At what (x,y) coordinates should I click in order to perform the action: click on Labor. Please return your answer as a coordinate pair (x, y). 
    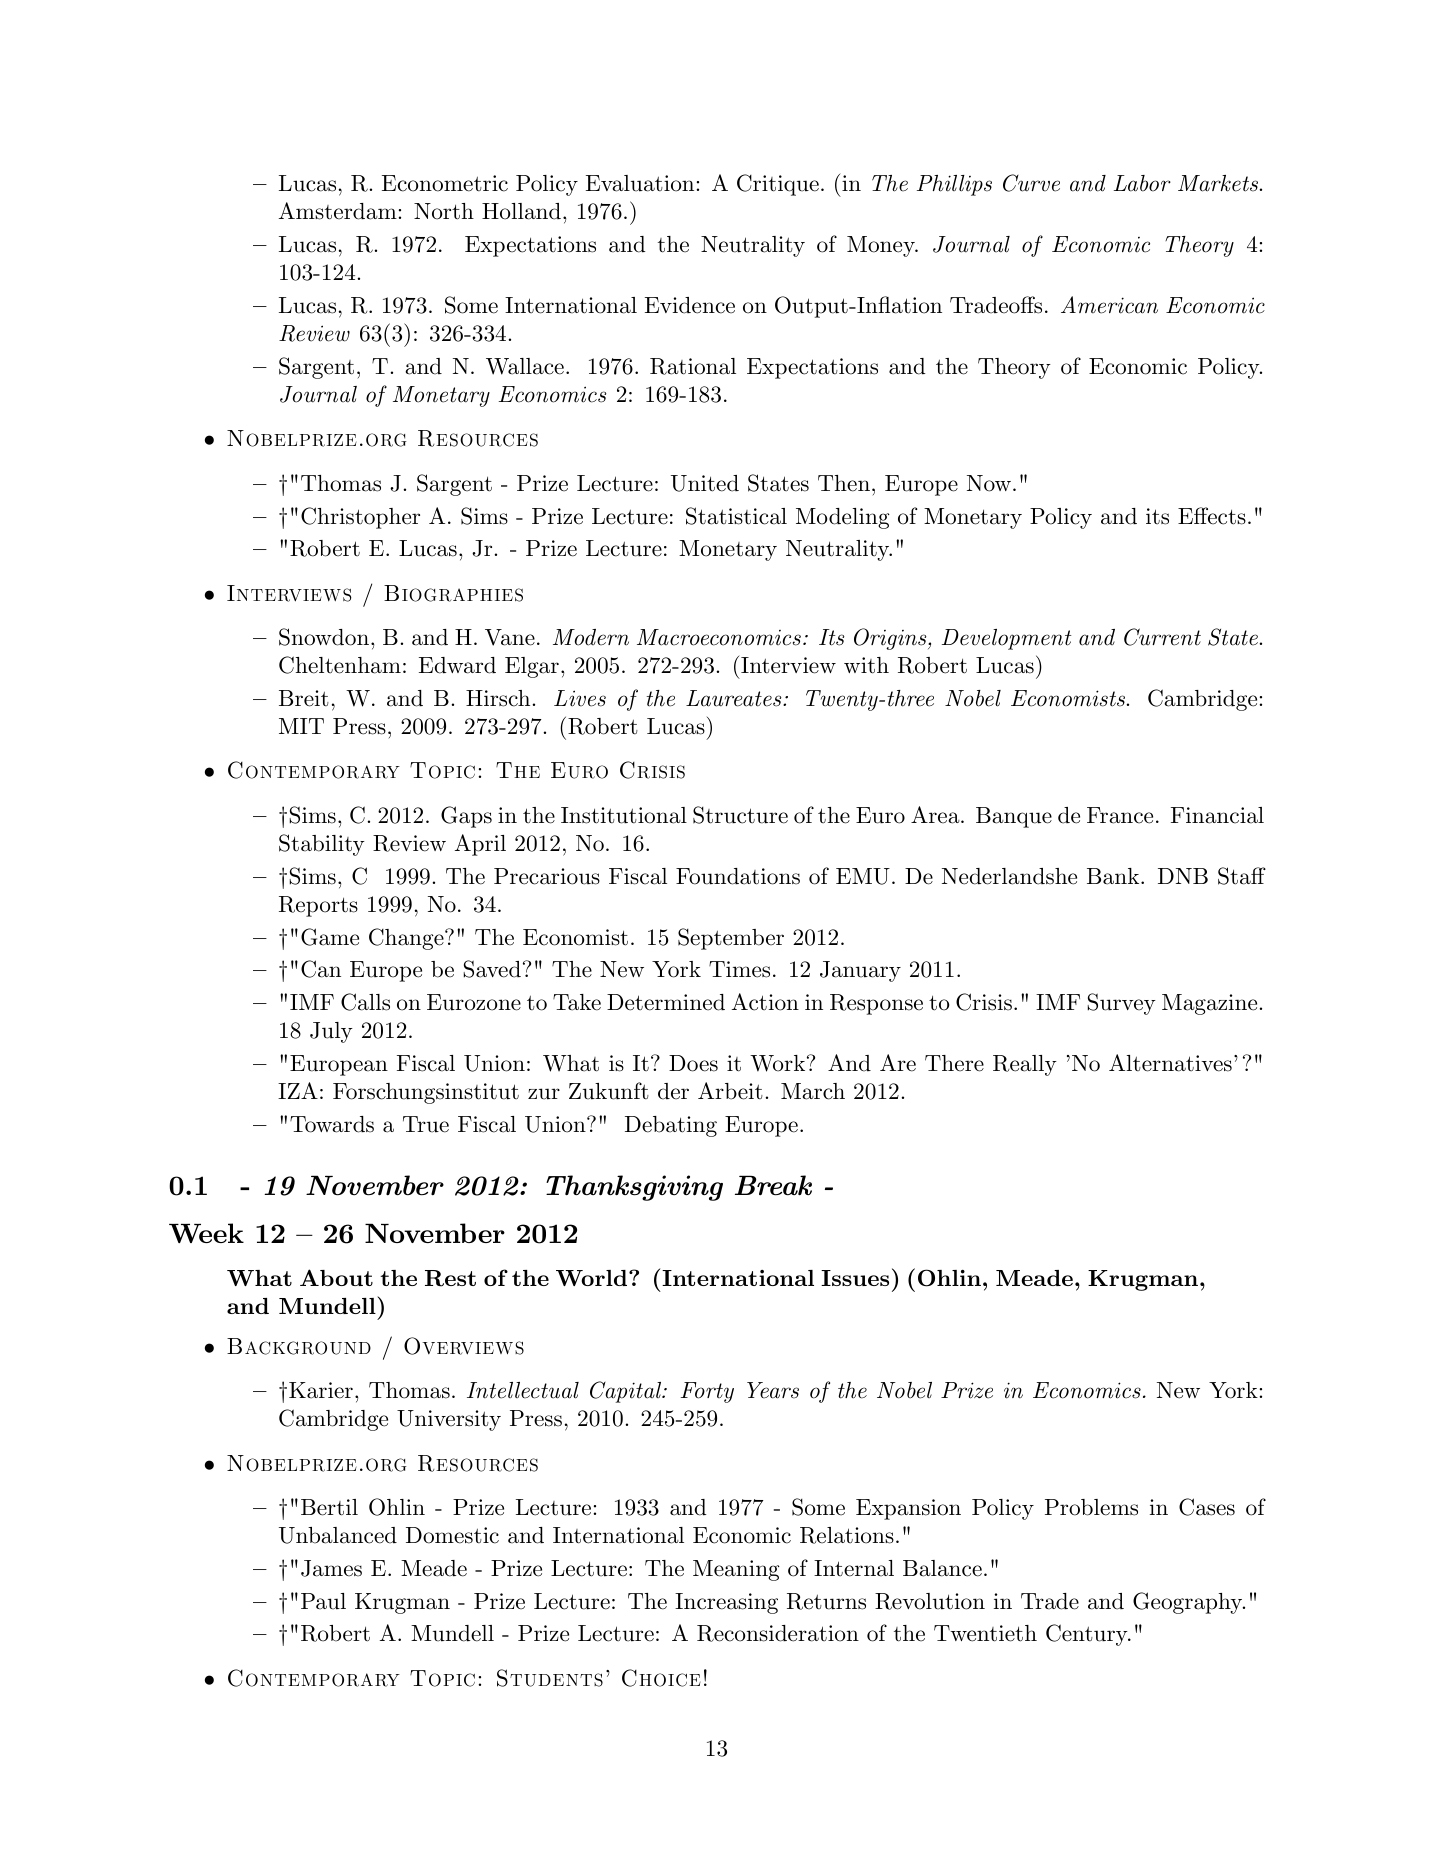
    Looking at the image, I should click on (1142, 183).
